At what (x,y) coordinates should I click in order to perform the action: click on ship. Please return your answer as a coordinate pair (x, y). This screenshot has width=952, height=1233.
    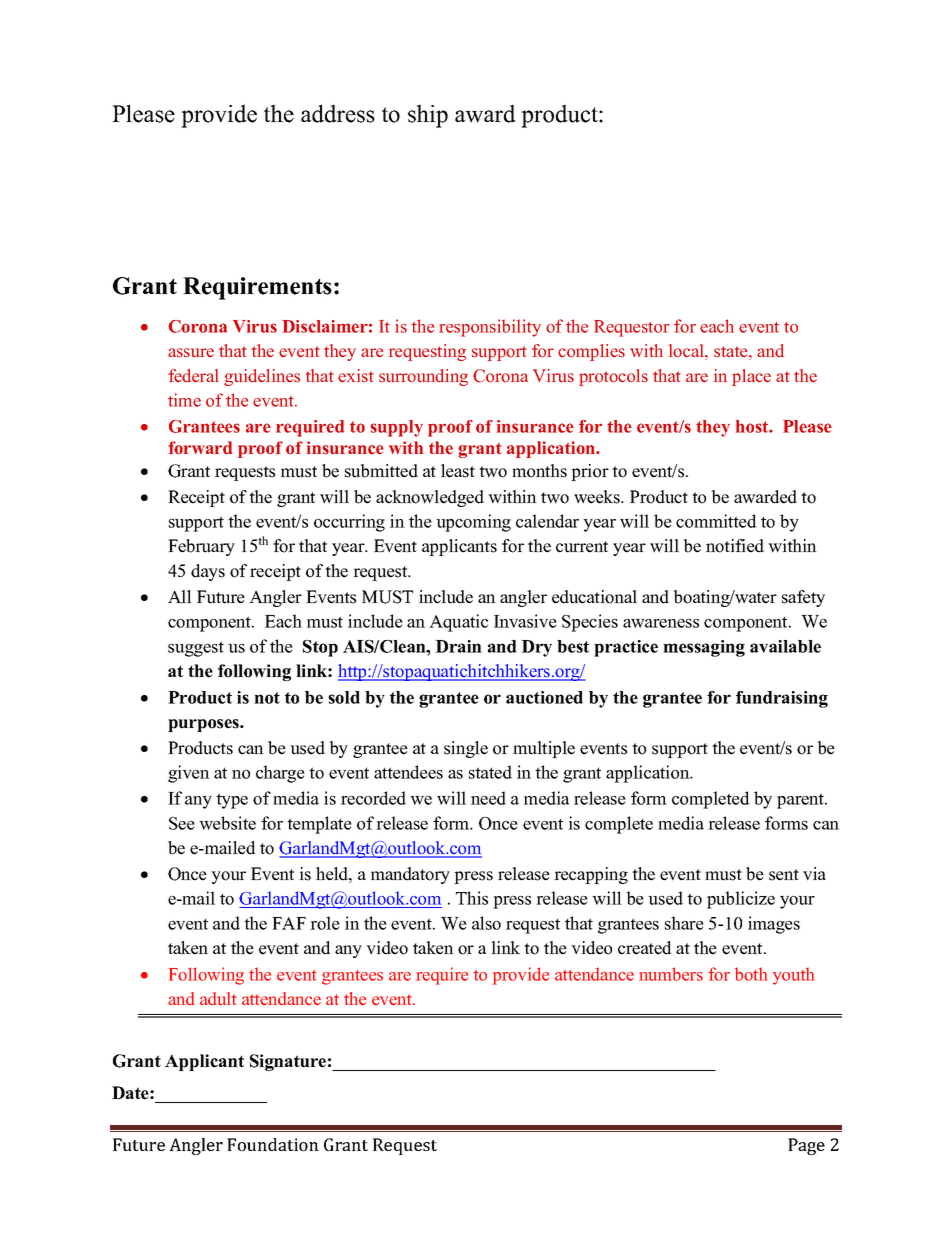
    Looking at the image, I should click on (428, 116).
